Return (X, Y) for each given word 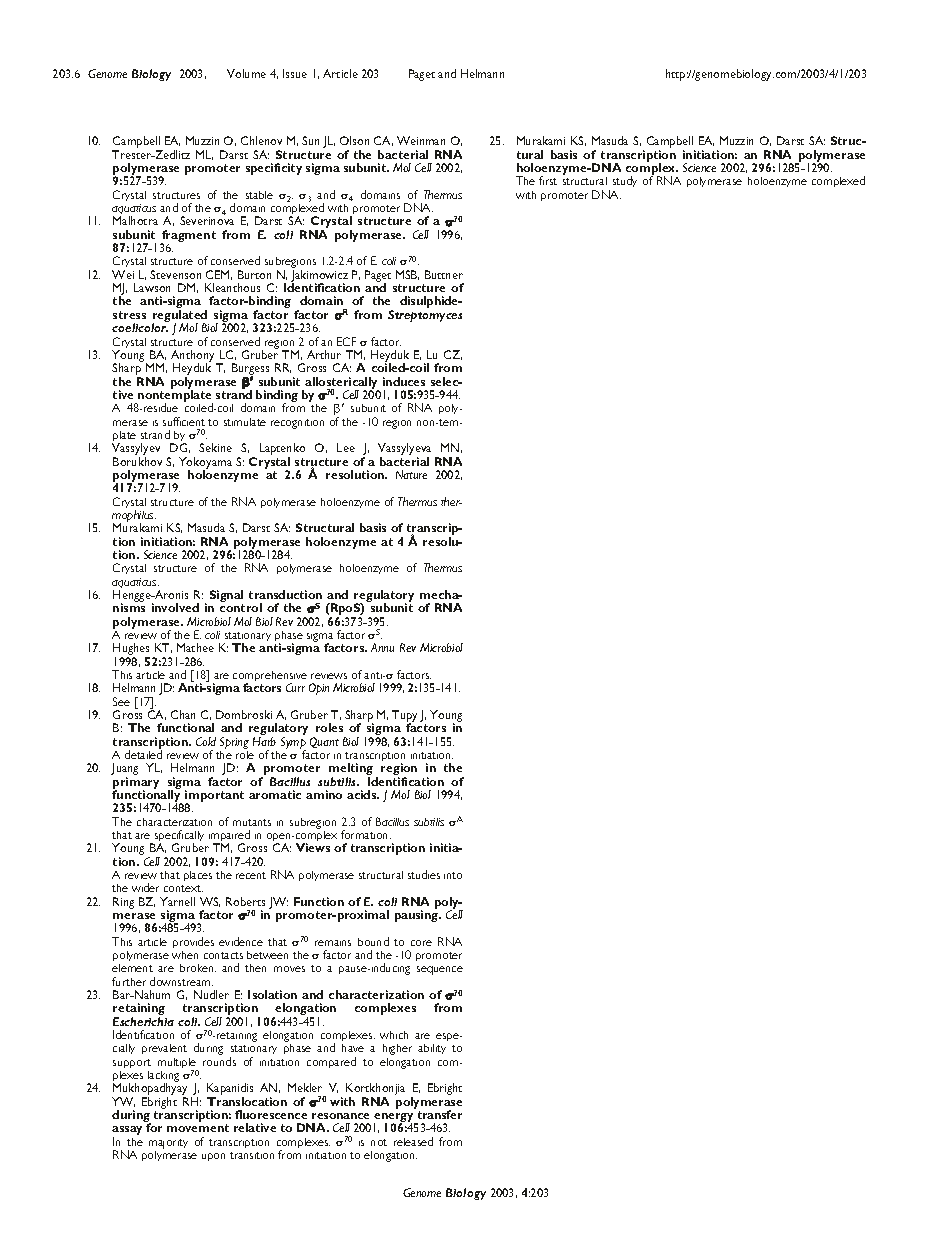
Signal (226, 597)
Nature (411, 474)
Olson (354, 140)
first (548, 180)
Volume (246, 73)
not (379, 1142)
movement (198, 1128)
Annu (382, 647)
